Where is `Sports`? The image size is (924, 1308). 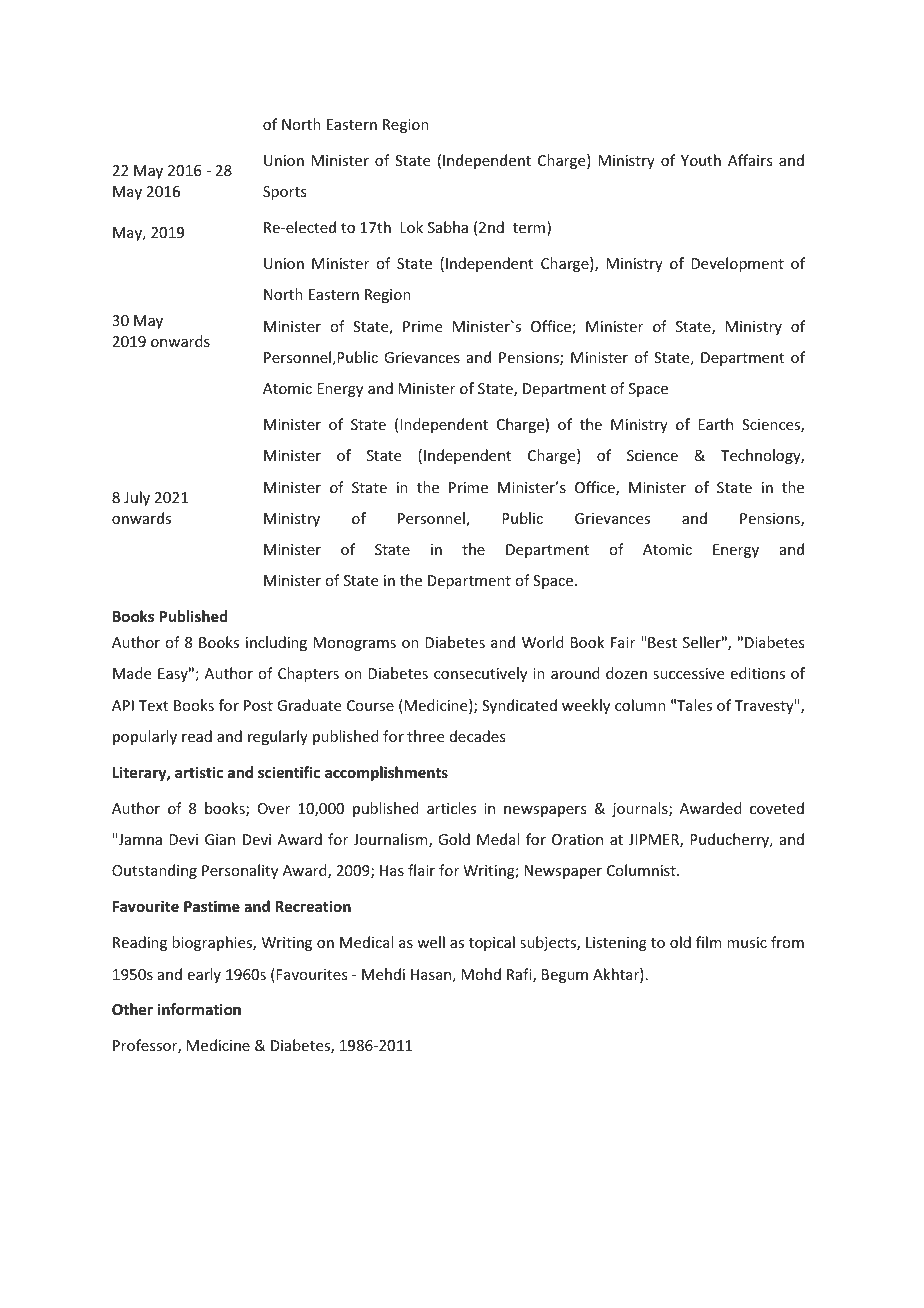 Sports is located at coordinates (284, 193).
